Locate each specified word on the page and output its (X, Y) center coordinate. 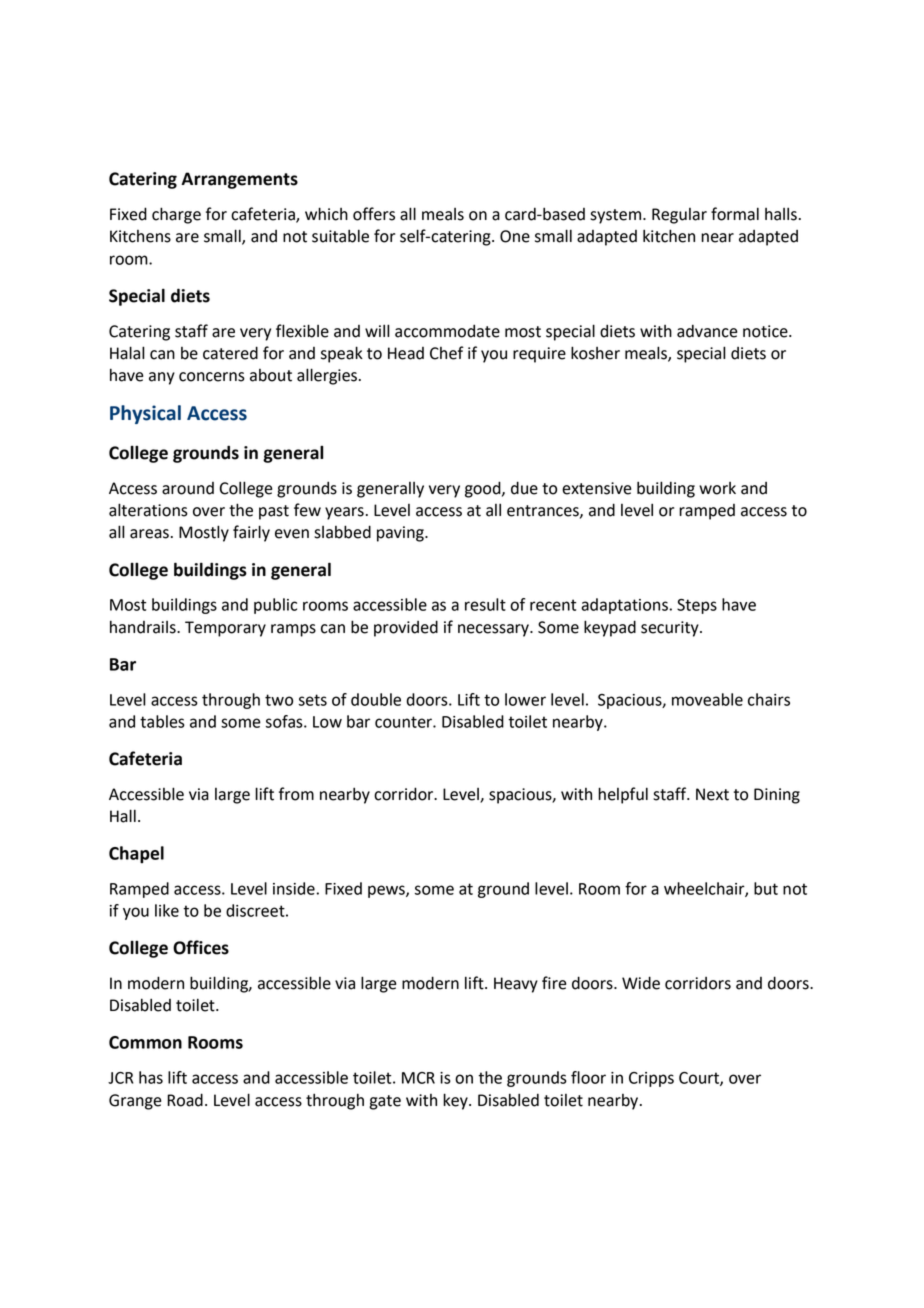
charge (176, 215)
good (484, 489)
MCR (418, 1078)
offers (374, 214)
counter (404, 722)
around (188, 488)
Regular (679, 216)
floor (588, 1077)
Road (185, 1100)
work (717, 488)
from (296, 794)
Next (712, 794)
